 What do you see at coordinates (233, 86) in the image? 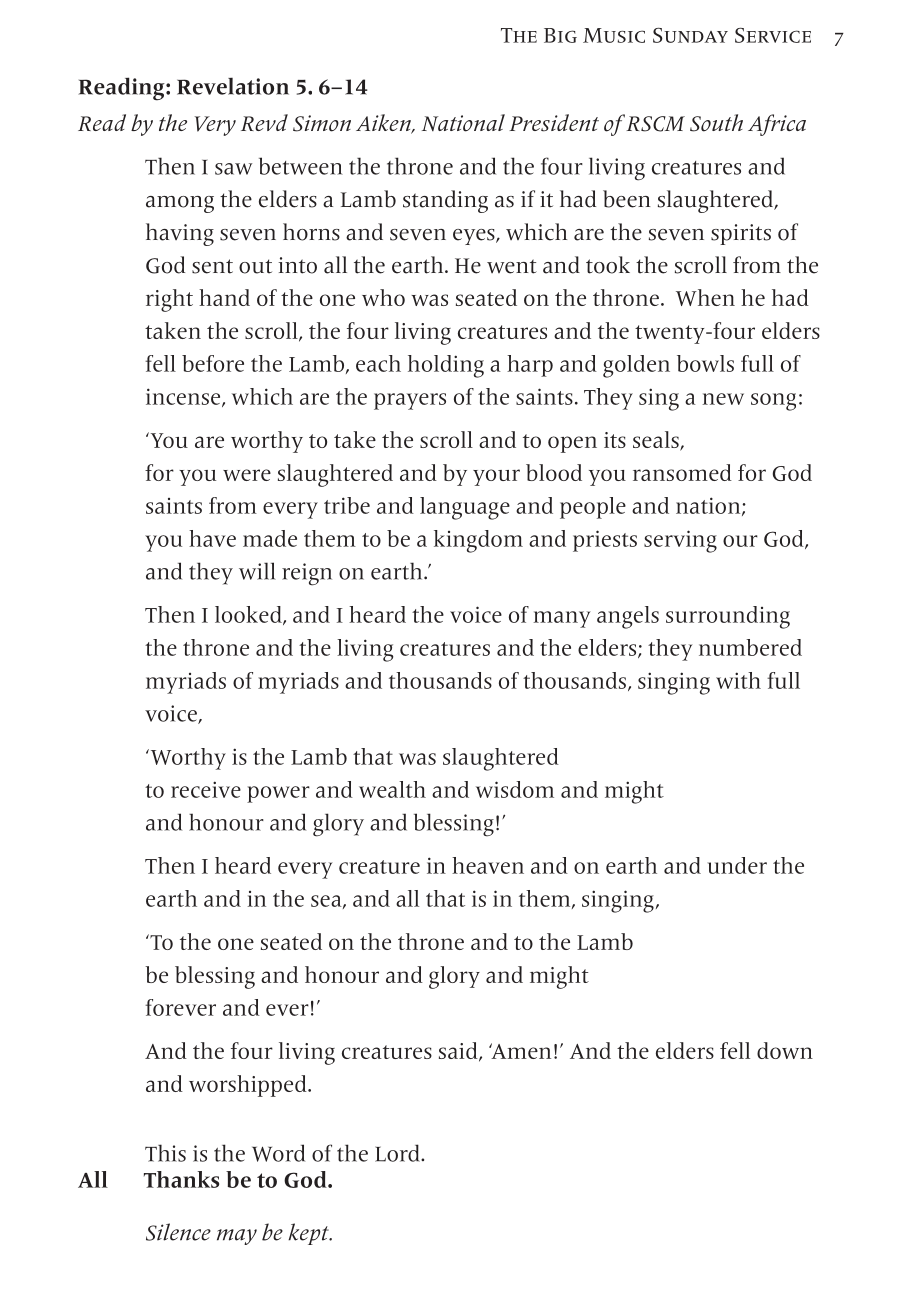
I see `Revelation` at bounding box center [233, 86].
